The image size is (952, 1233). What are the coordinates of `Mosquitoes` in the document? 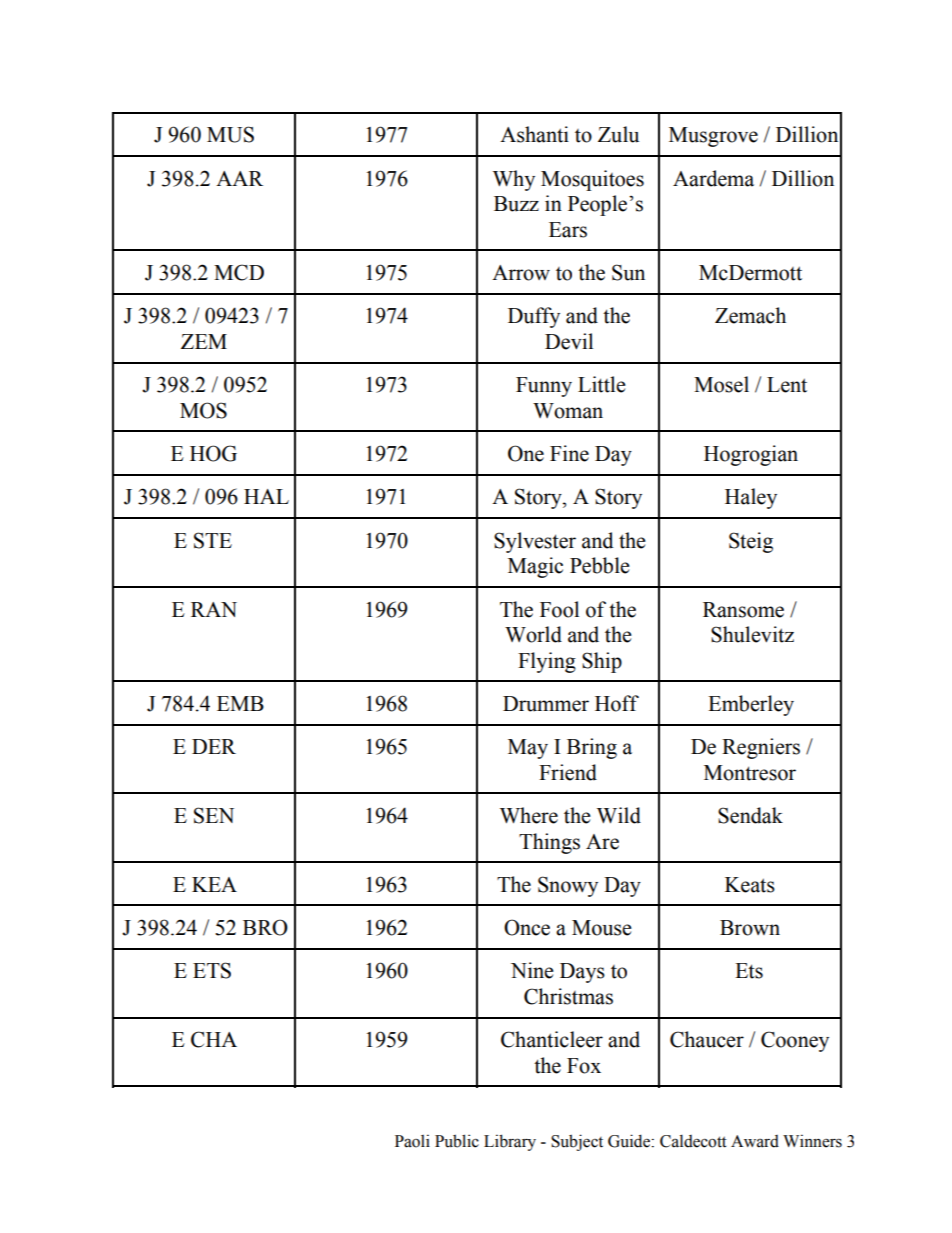 It's located at (592, 180).
